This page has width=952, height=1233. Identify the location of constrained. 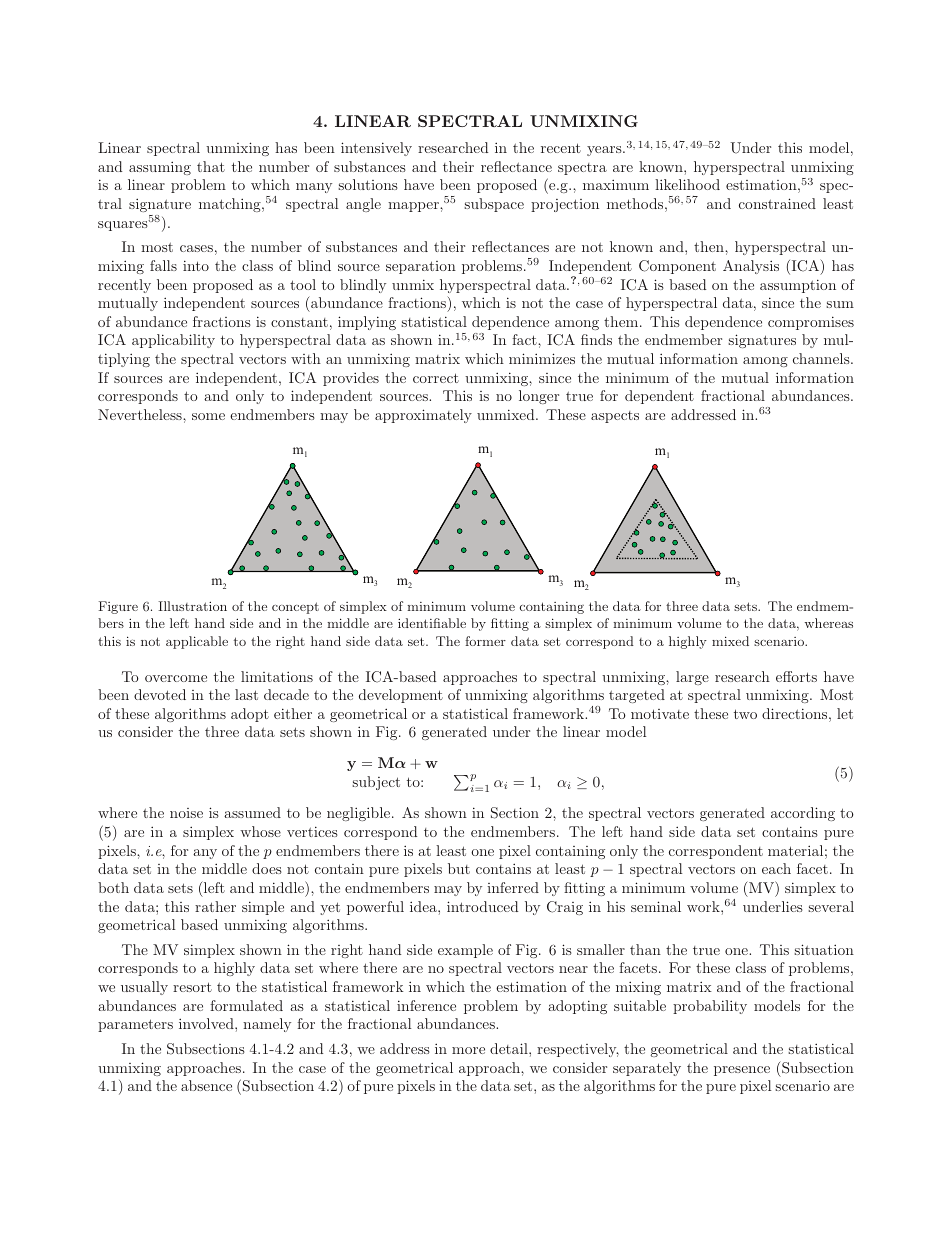
(777, 203).
